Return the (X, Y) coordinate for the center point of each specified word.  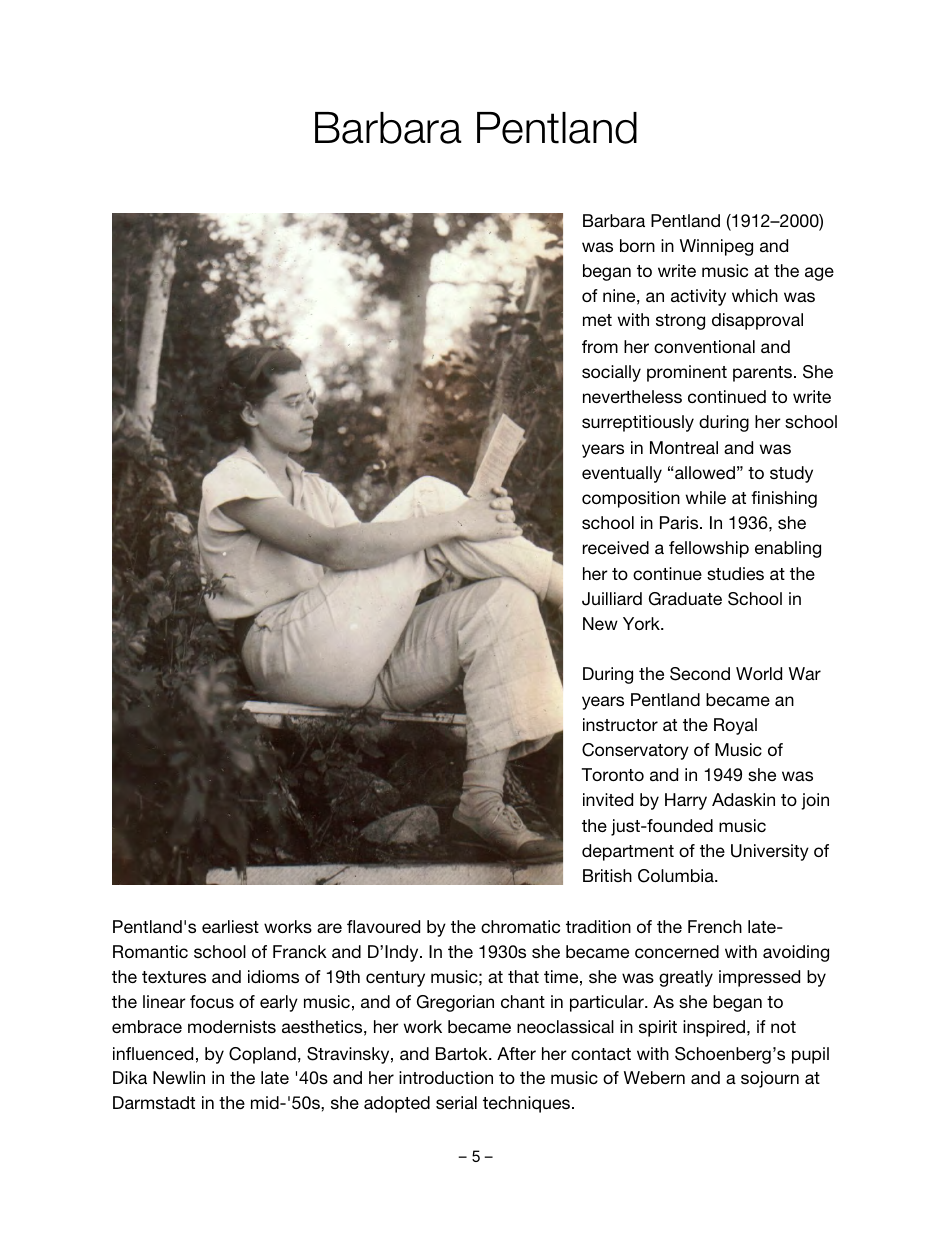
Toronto (613, 774)
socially (611, 373)
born (637, 245)
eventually (622, 474)
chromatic (520, 926)
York (642, 623)
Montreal (684, 447)
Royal (735, 726)
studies (735, 574)
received (616, 547)
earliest (230, 926)
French (715, 926)
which (755, 295)
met (597, 320)
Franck (300, 951)
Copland (262, 1055)
